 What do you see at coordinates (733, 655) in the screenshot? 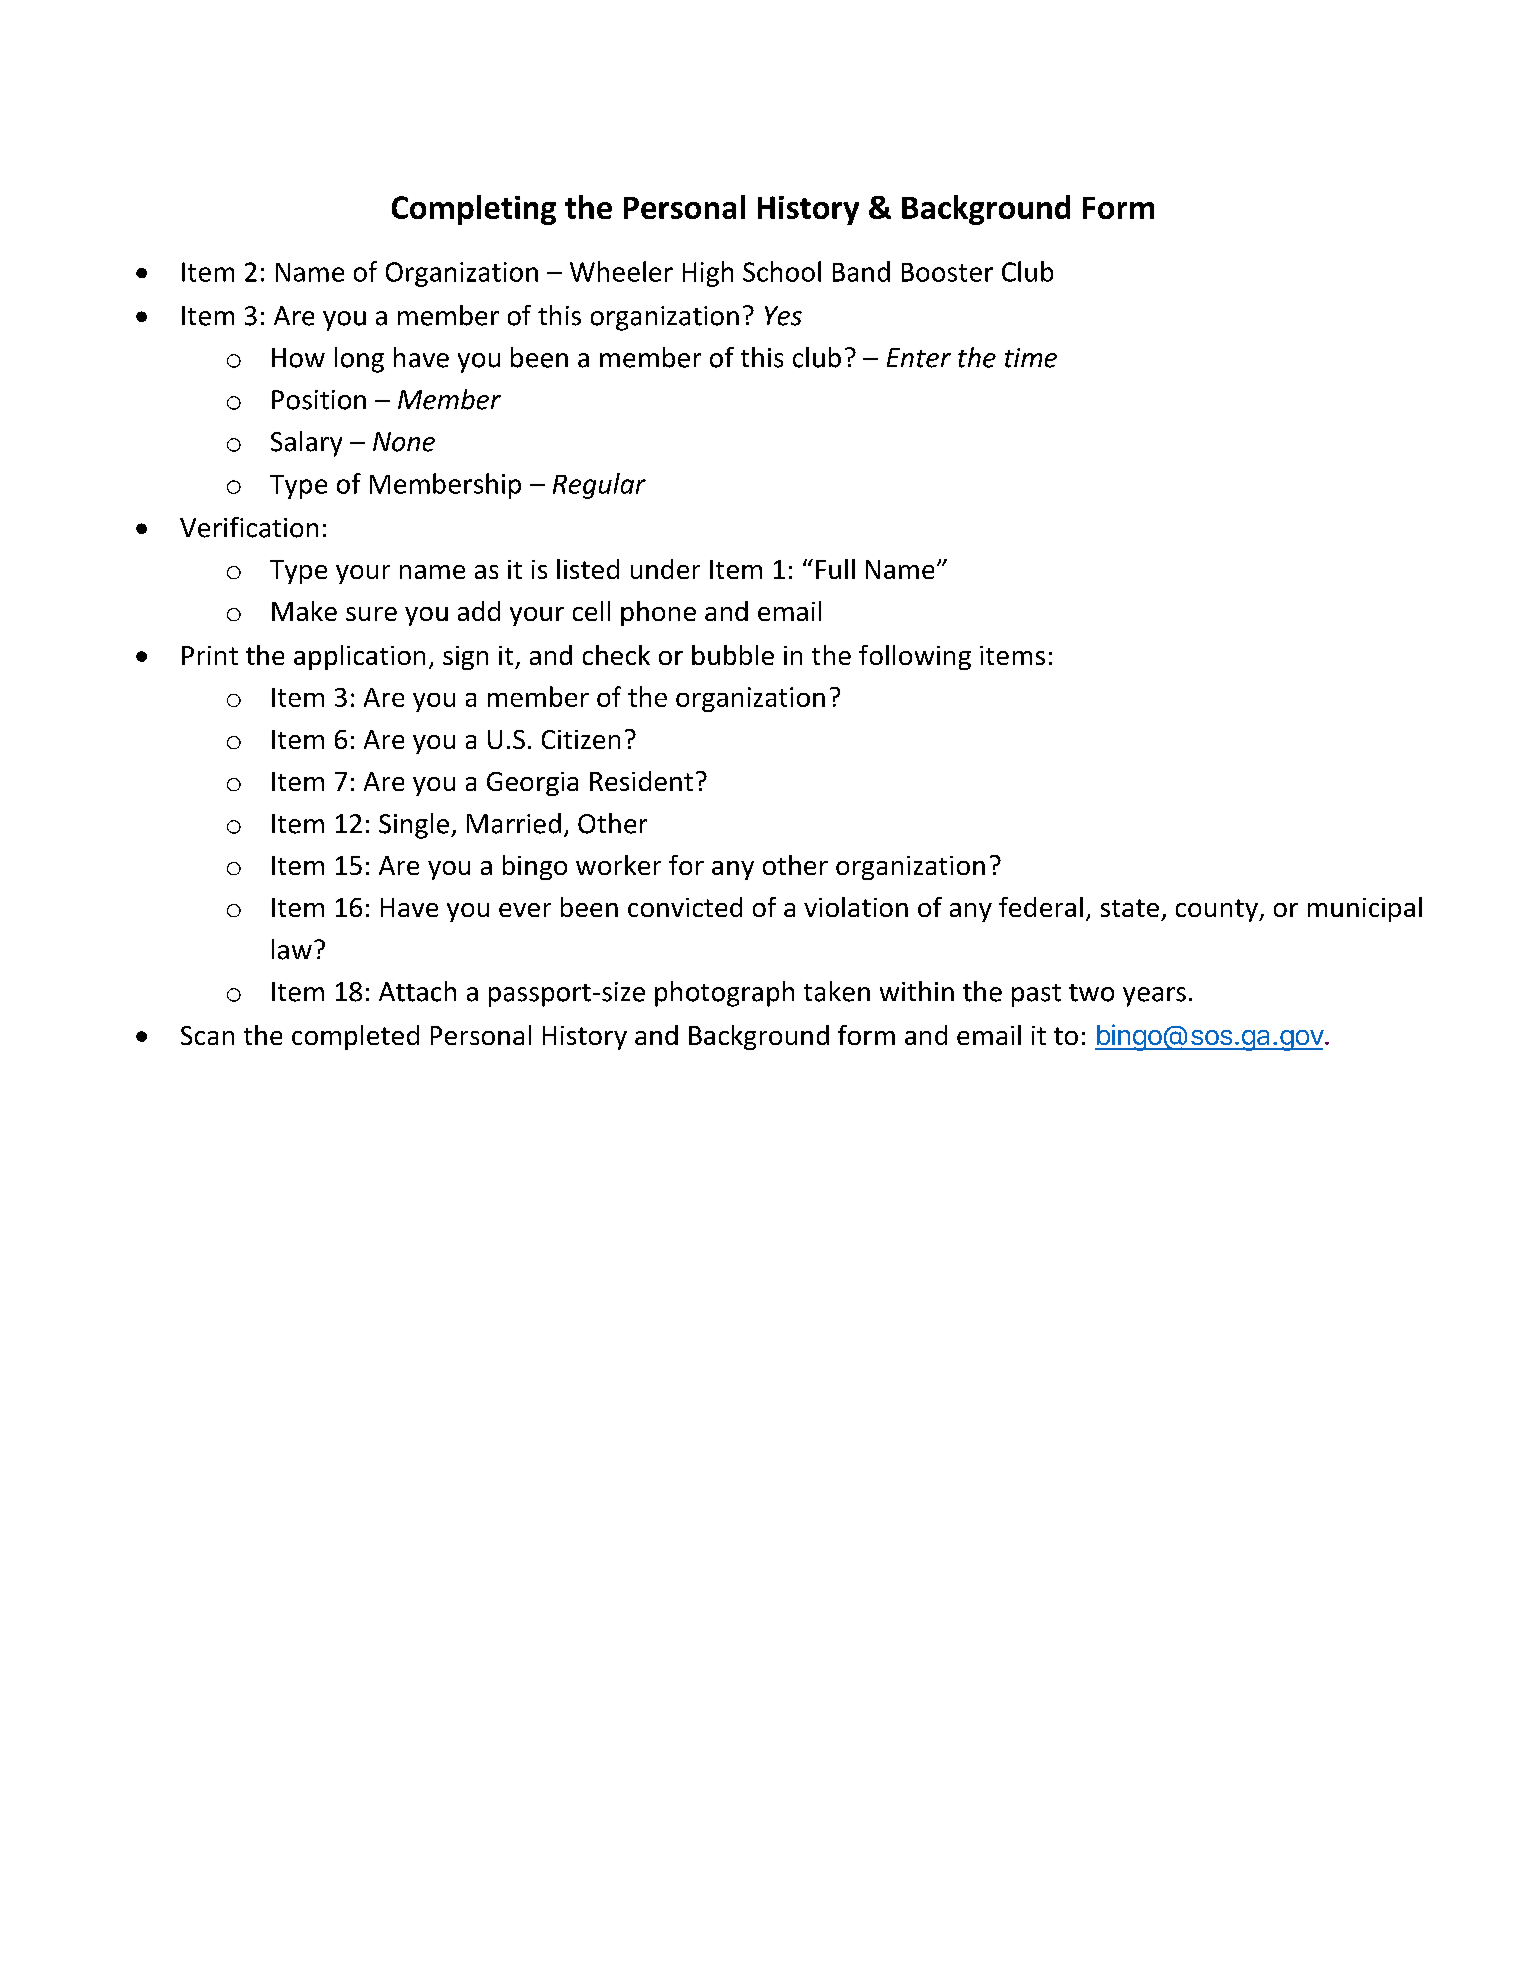
I see `bubble` at bounding box center [733, 655].
